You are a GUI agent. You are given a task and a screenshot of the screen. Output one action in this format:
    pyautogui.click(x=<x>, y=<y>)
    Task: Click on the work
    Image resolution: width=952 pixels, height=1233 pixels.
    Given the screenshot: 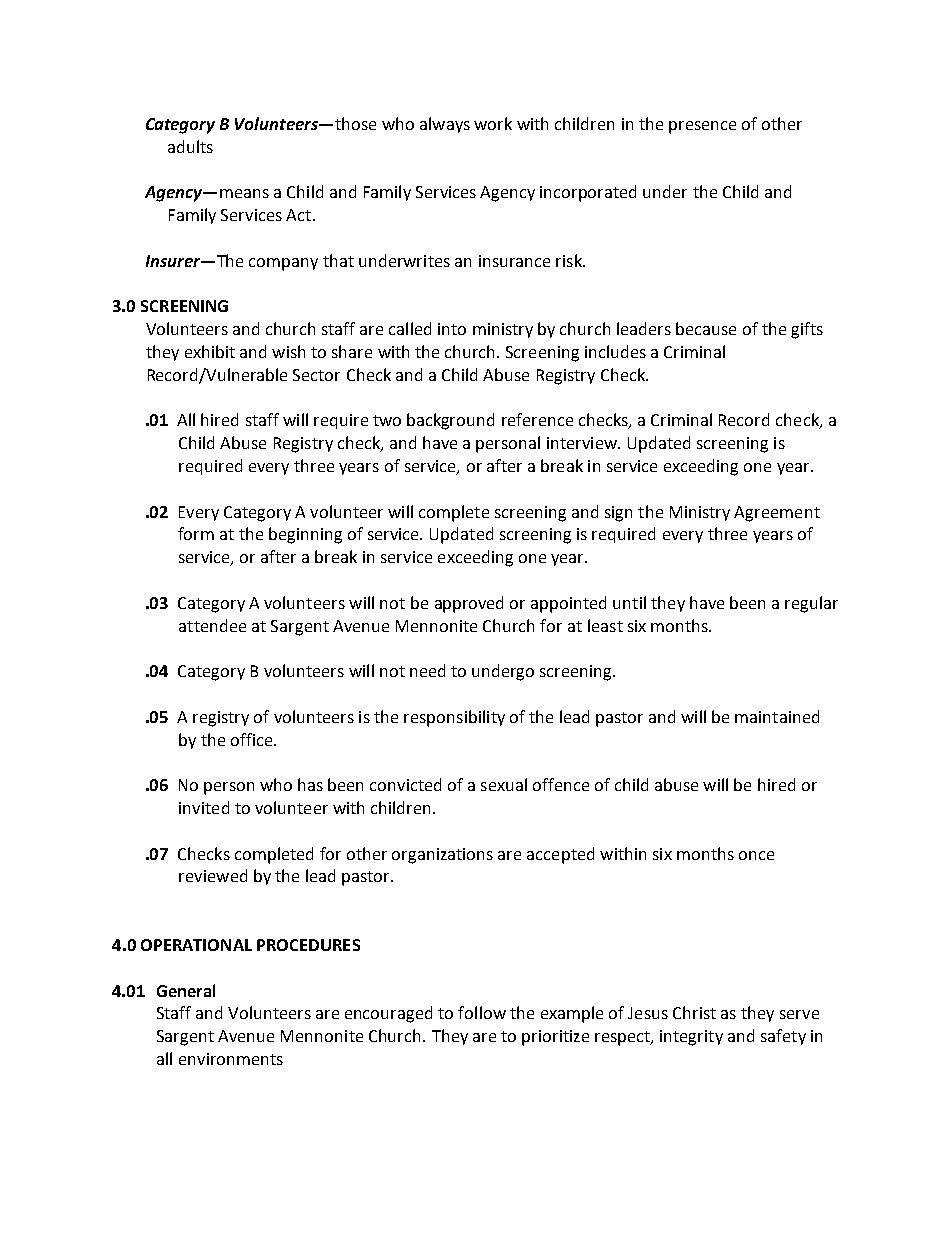 What is the action you would take?
    pyautogui.click(x=493, y=123)
